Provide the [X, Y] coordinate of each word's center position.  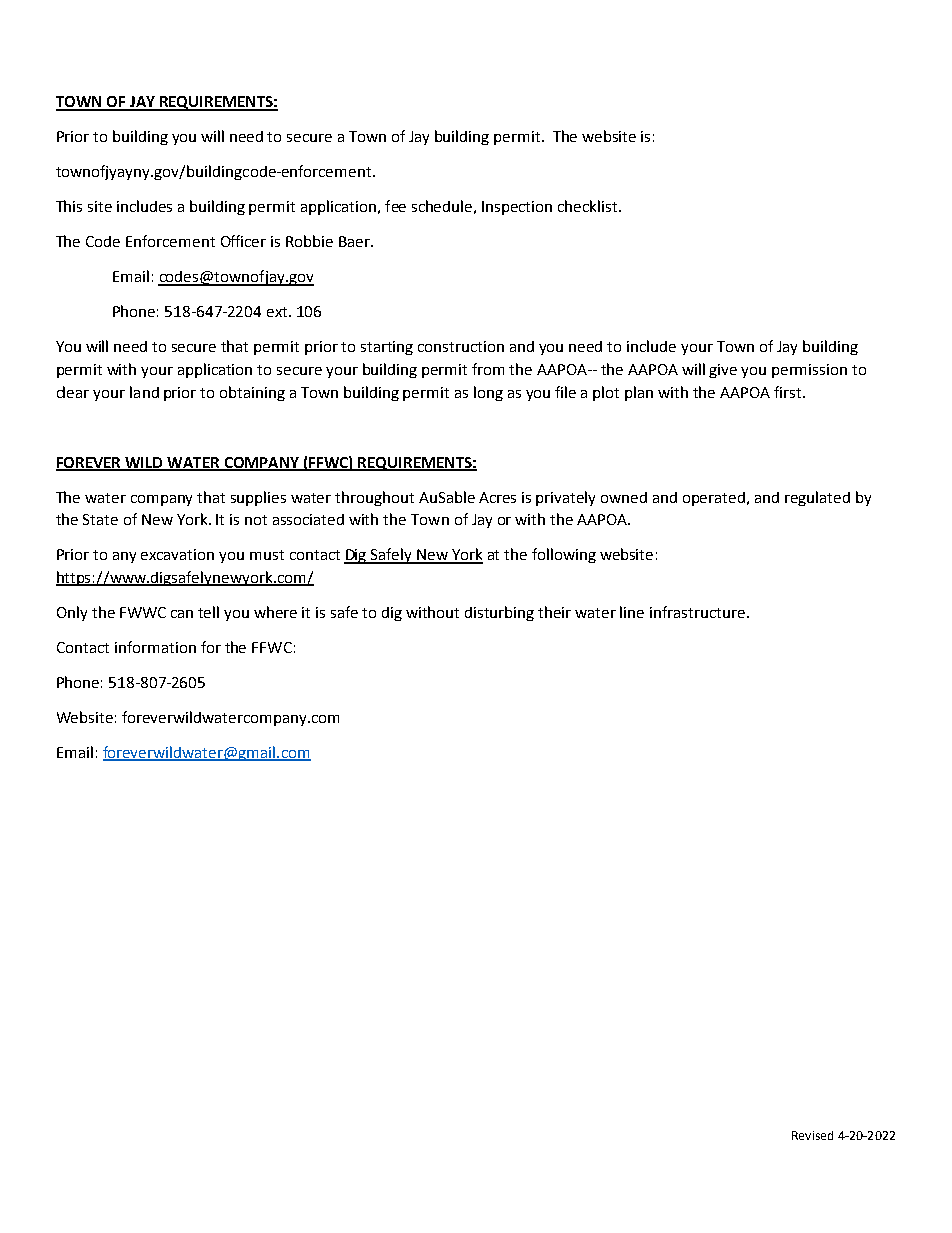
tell [208, 612]
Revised [812, 1135]
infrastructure [697, 612]
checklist [589, 206]
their [554, 612]
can [182, 614]
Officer [243, 241]
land [144, 392]
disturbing [499, 613]
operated [715, 499]
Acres [497, 497]
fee [395, 206]
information [155, 647]
